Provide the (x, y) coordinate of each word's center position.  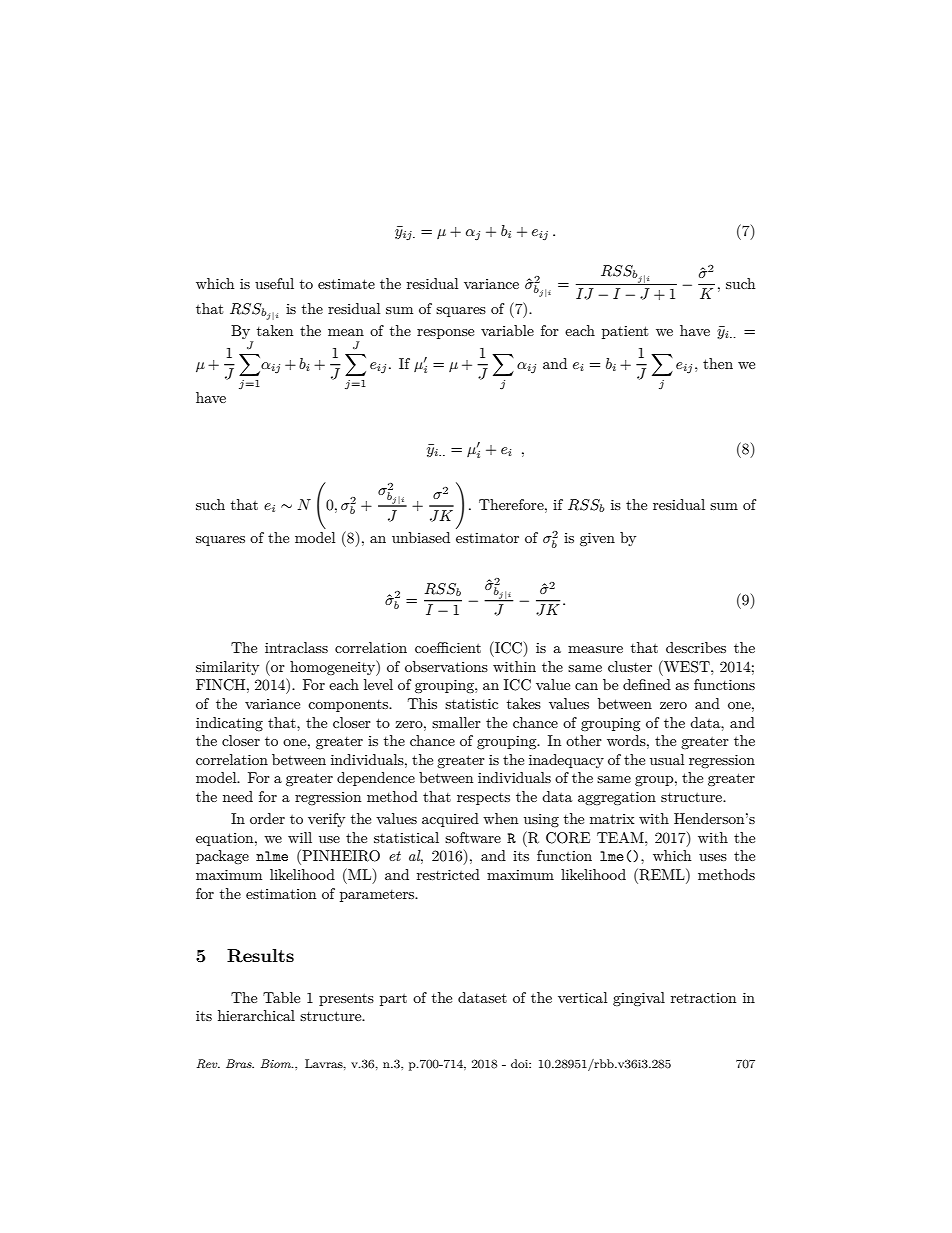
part (393, 1000)
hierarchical (256, 1015)
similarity (227, 668)
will (300, 837)
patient (625, 332)
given (597, 539)
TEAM (621, 837)
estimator (487, 538)
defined (647, 684)
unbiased (421, 537)
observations (446, 666)
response (445, 334)
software (473, 837)
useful (274, 283)
